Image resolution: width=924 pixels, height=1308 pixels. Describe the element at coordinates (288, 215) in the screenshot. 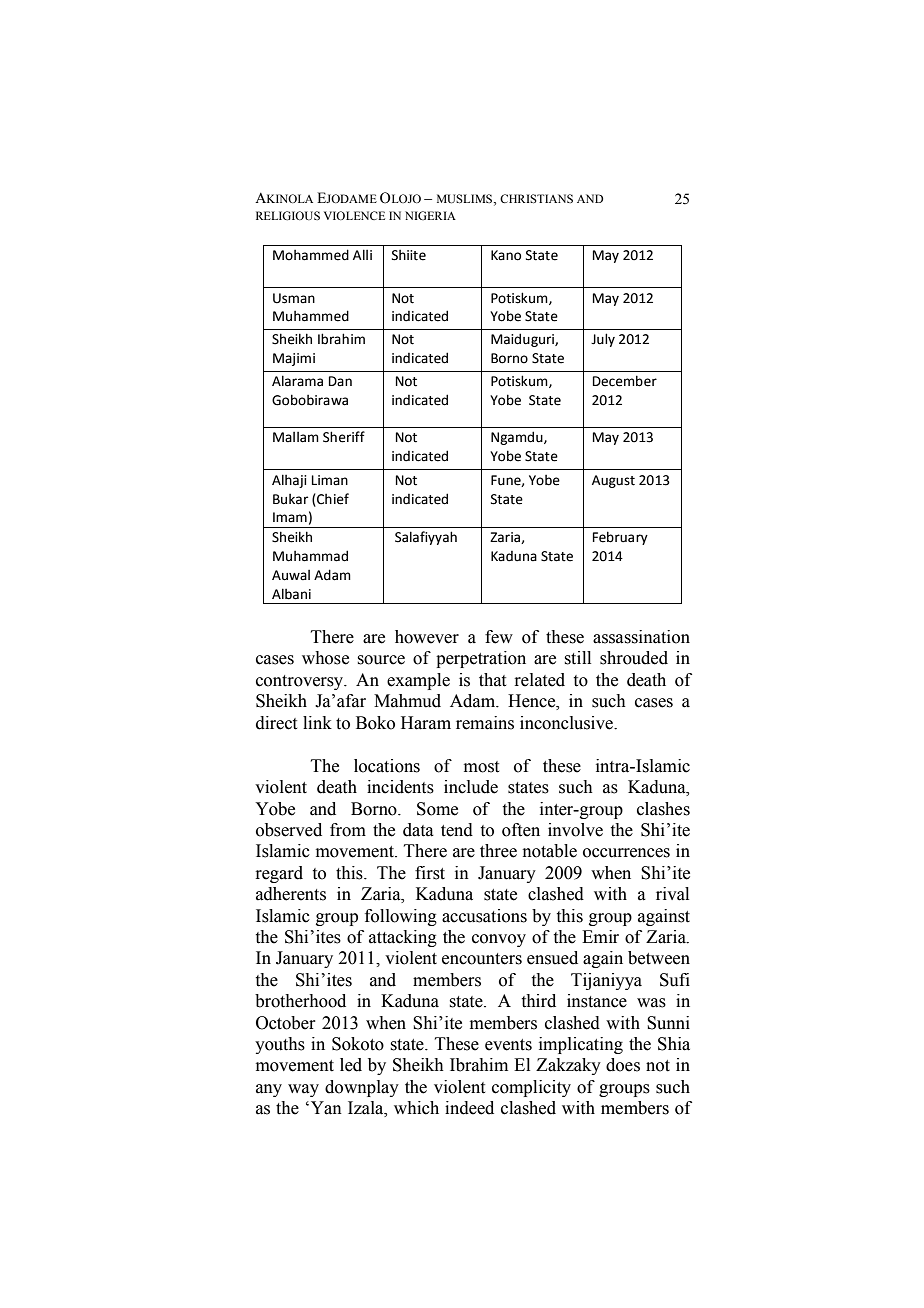

I see `RELIGIOUS` at that location.
